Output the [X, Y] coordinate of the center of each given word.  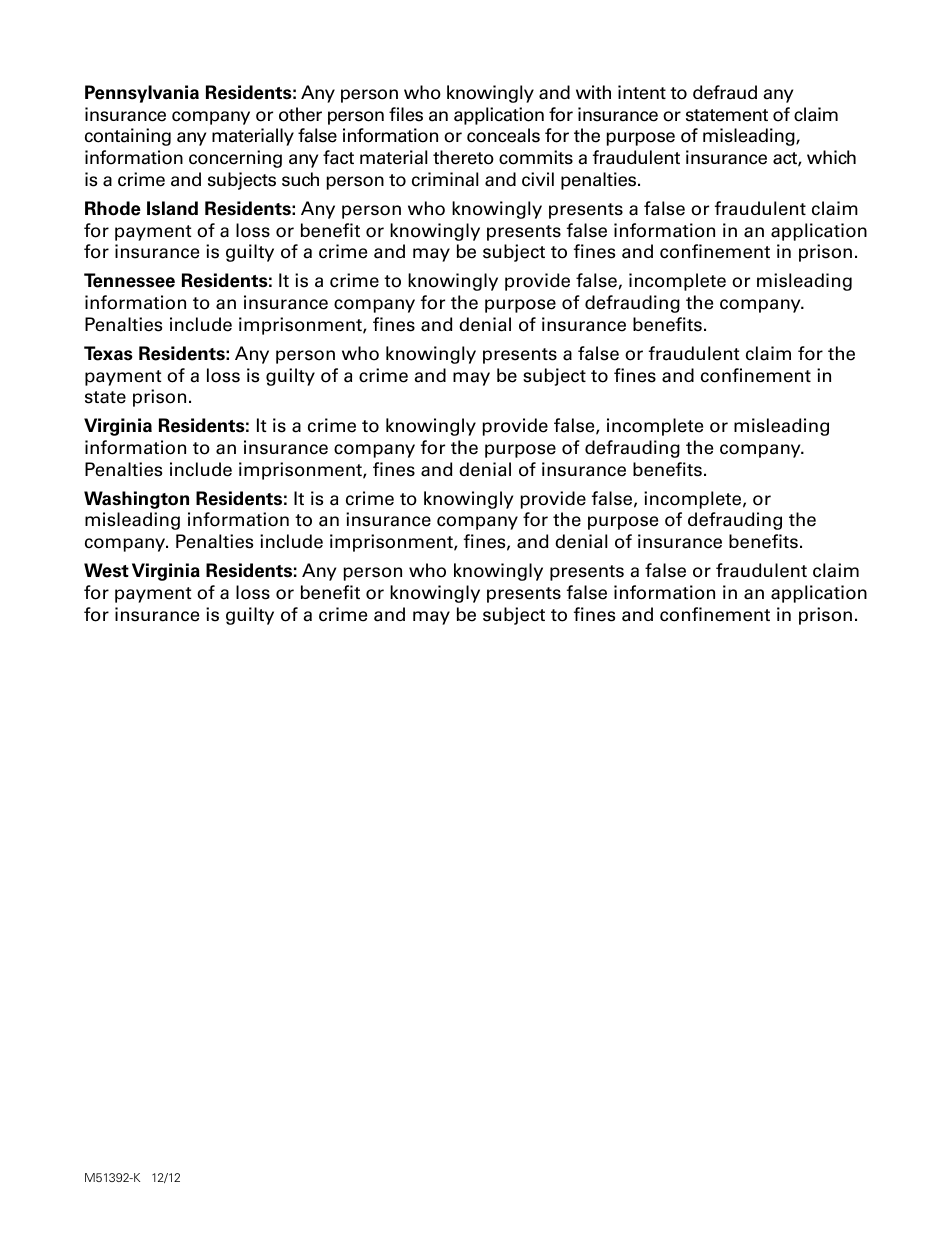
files [406, 114]
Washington [136, 500]
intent [642, 92]
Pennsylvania [142, 94]
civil [538, 179]
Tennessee [129, 280]
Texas [108, 353]
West [106, 570]
